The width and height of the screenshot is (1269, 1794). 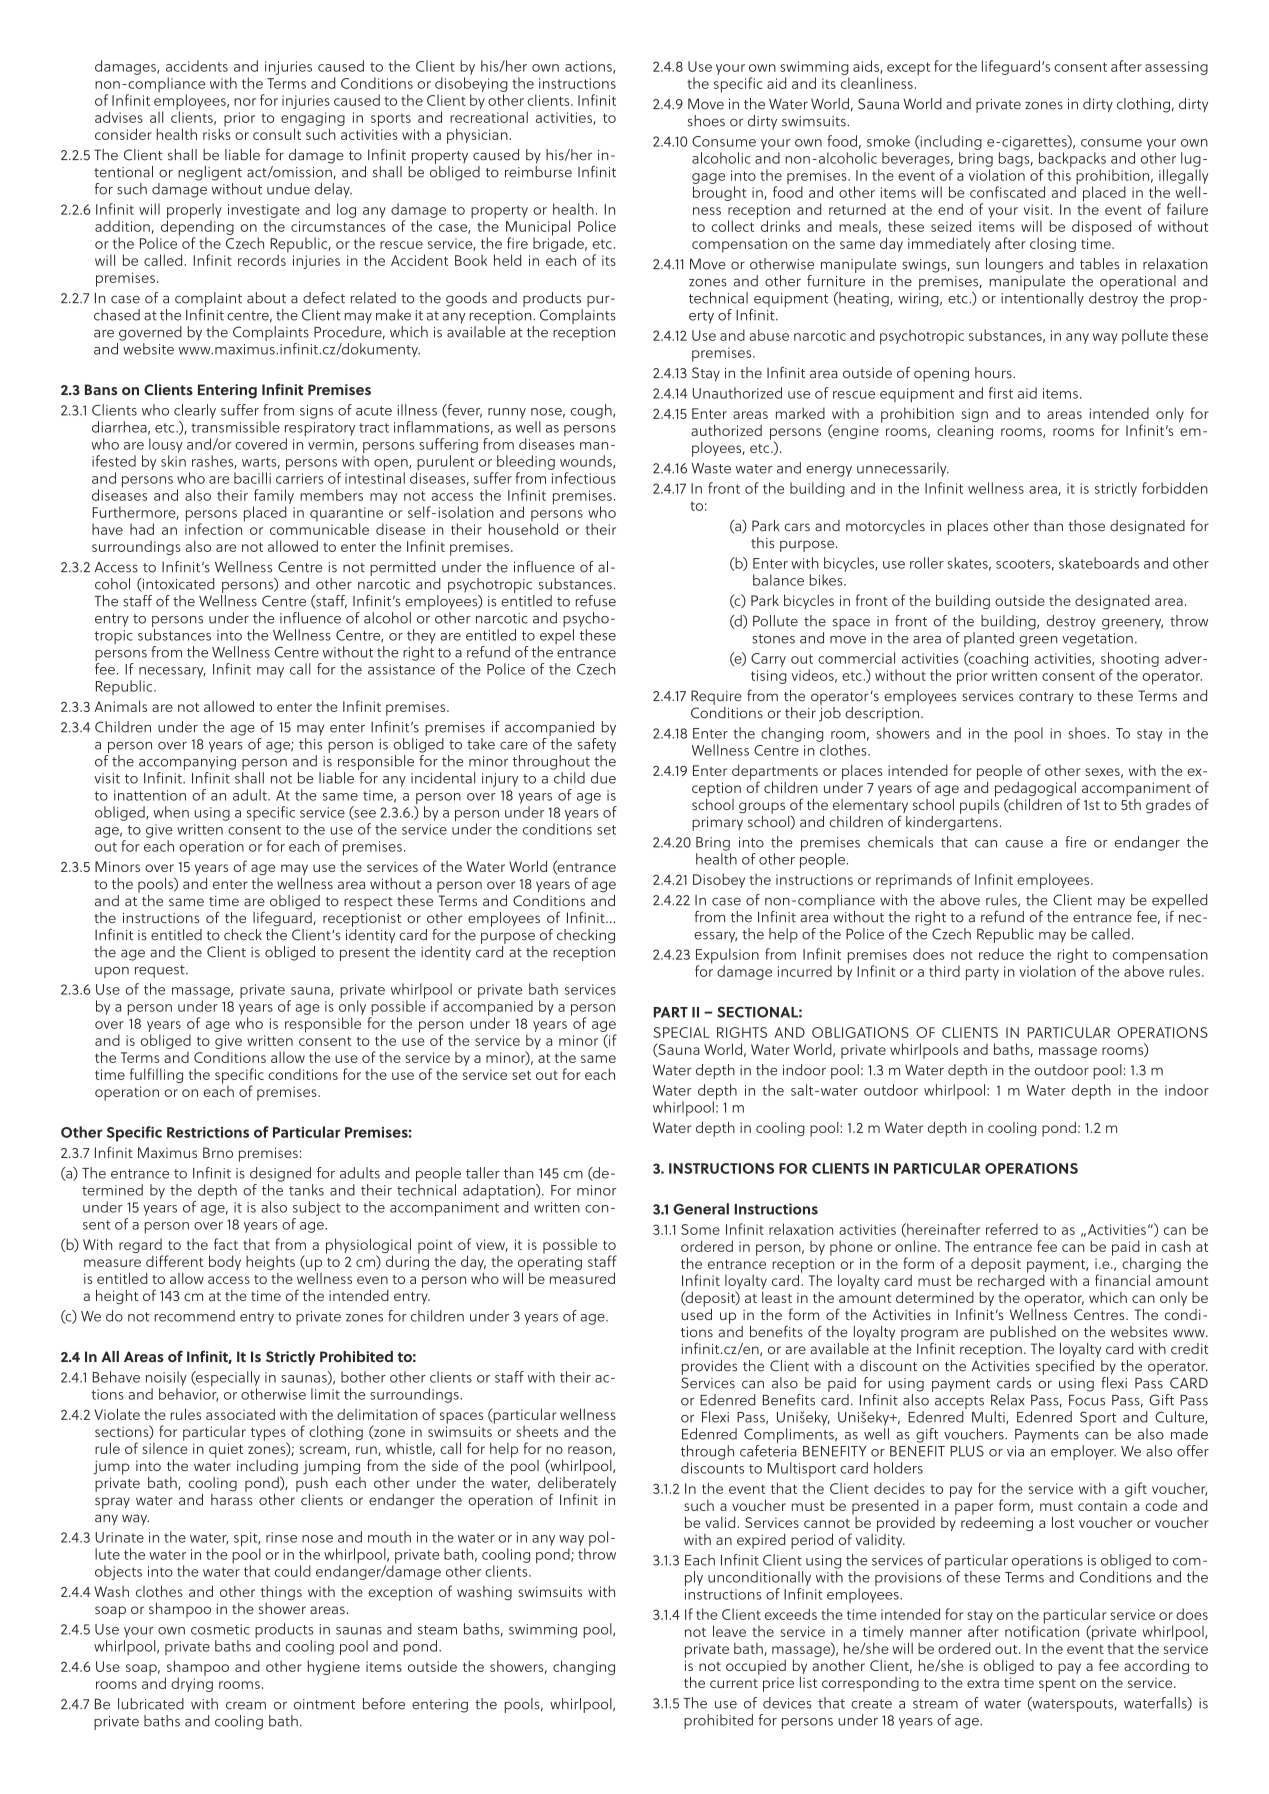 I want to click on risks, so click(x=217, y=133).
